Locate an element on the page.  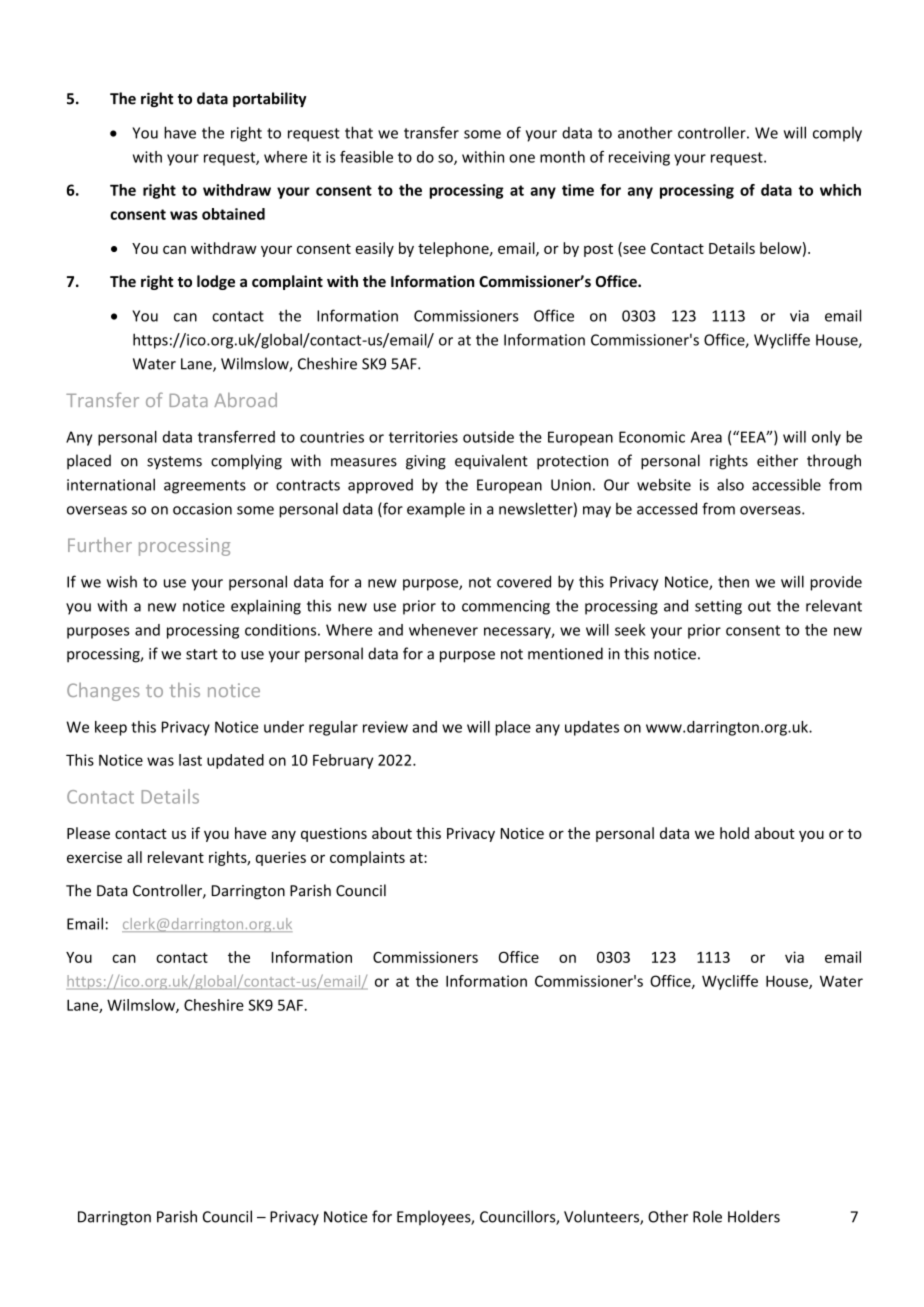
setting is located at coordinates (718, 607).
